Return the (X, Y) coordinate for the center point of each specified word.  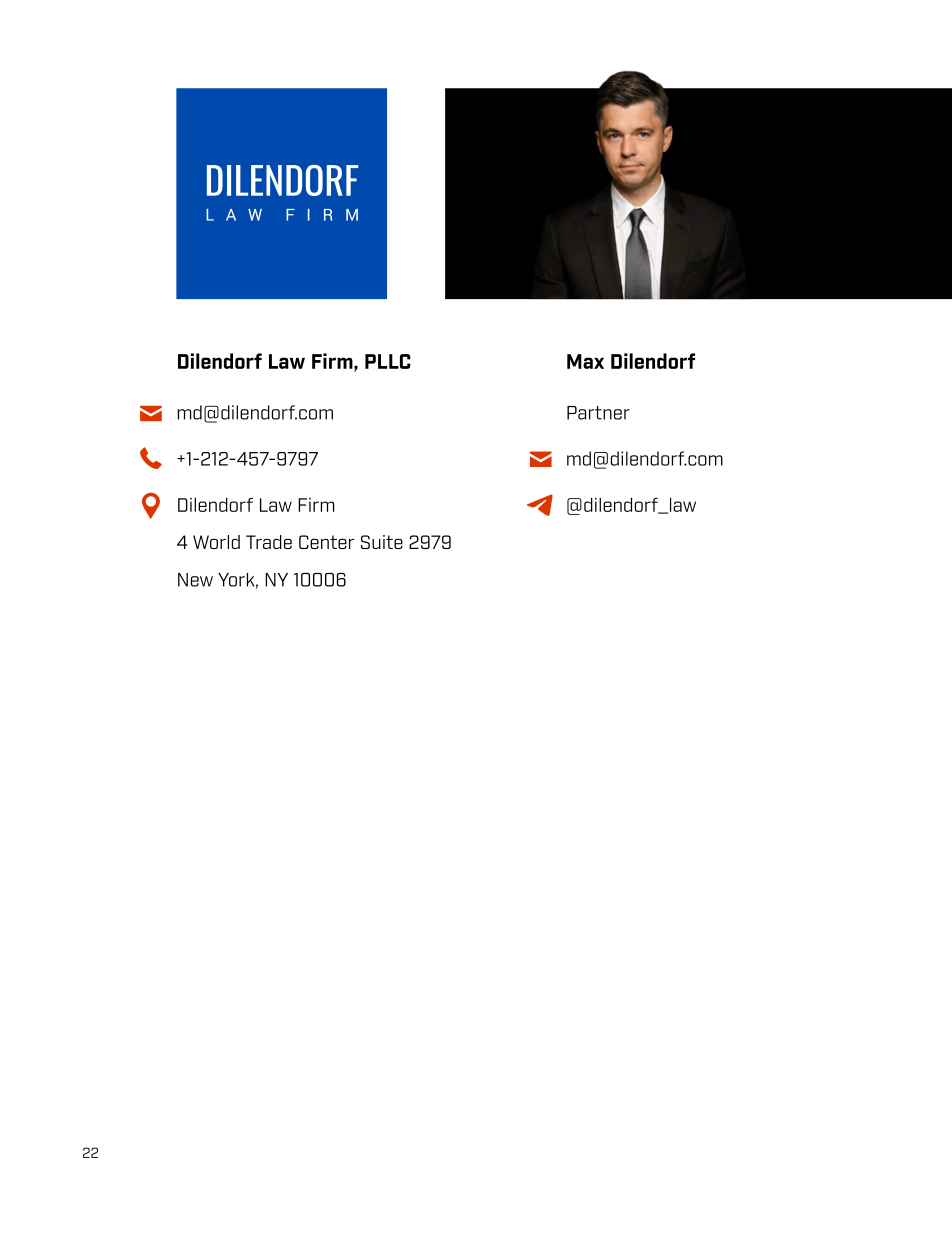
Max (585, 361)
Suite (382, 542)
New (195, 580)
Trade (269, 542)
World (216, 542)
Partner (598, 413)
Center (326, 542)
